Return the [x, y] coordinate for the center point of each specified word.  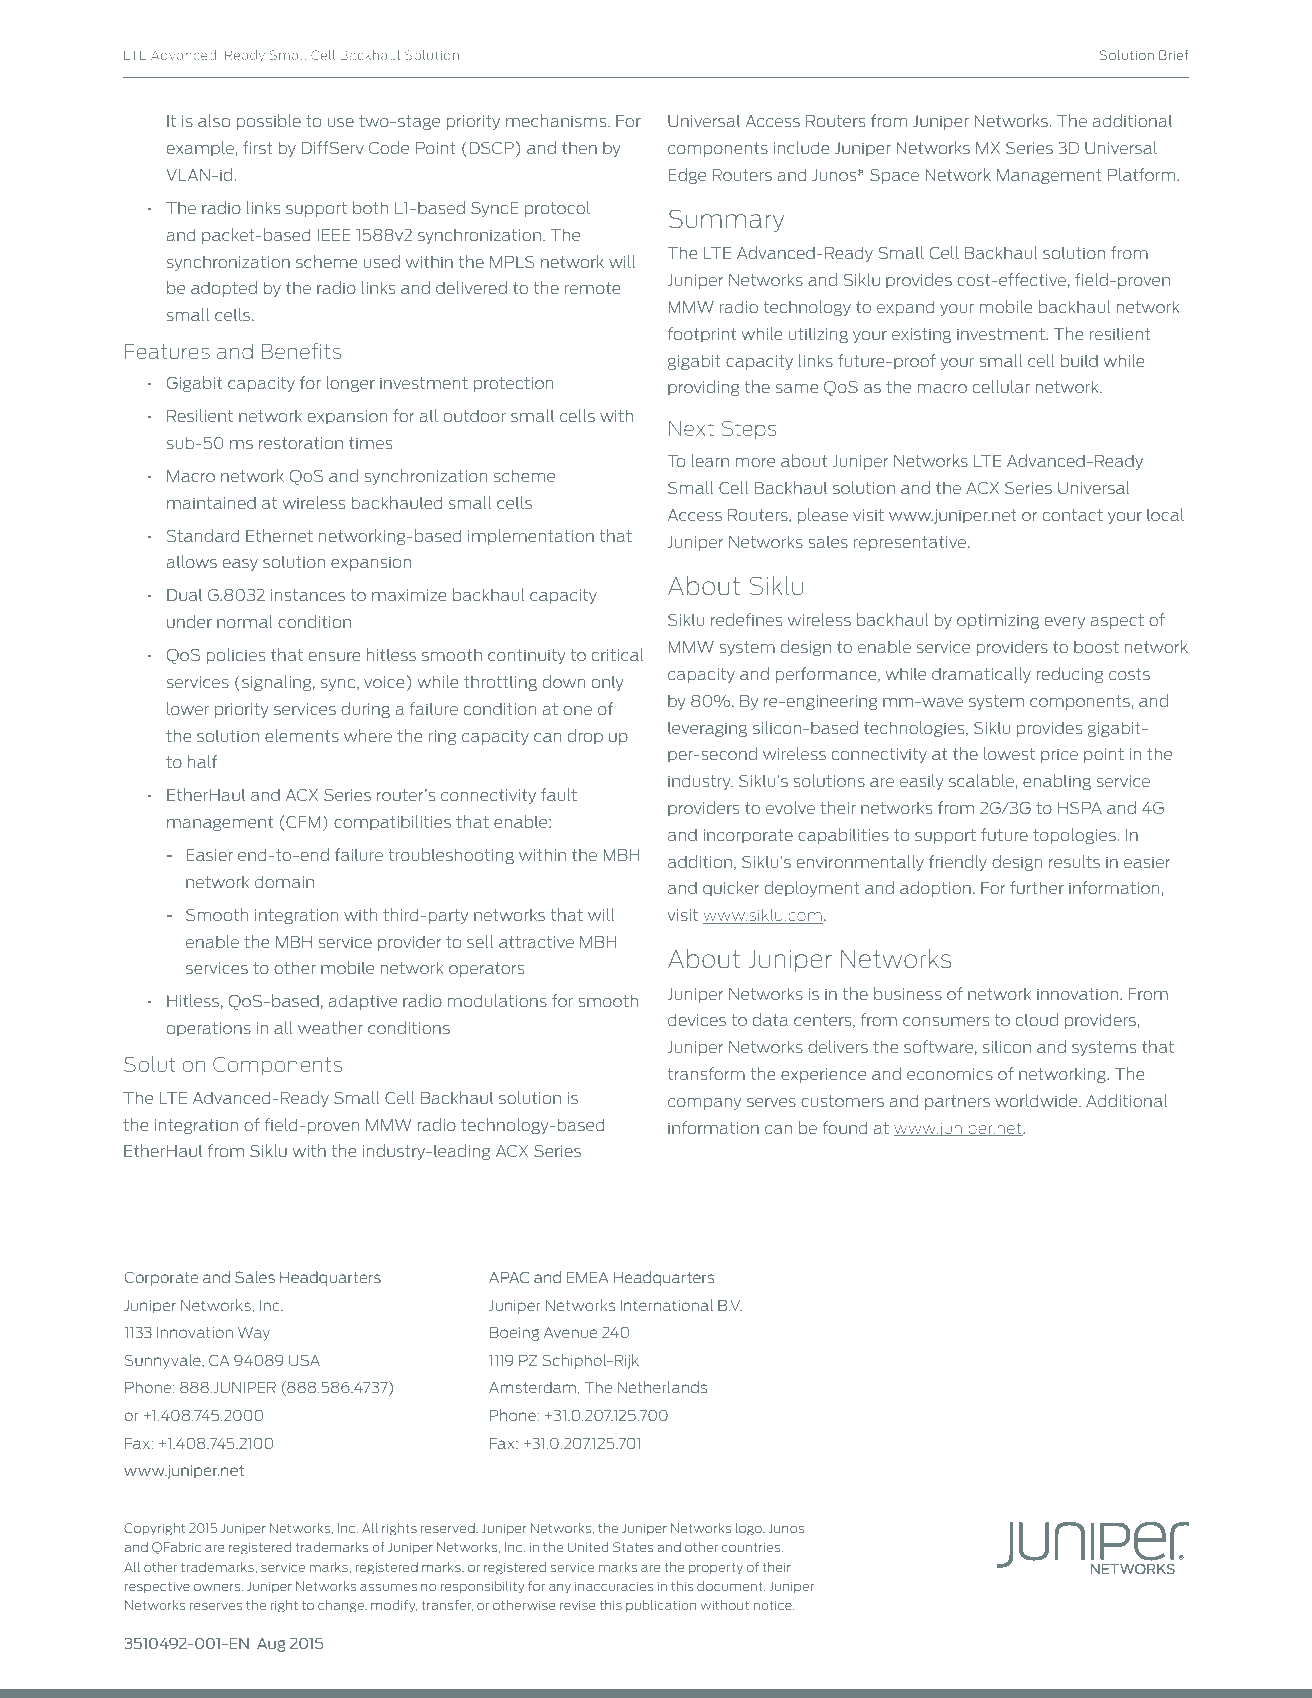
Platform [1143, 174]
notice [774, 1605]
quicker [731, 889]
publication [661, 1606]
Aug [271, 1645]
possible [269, 122]
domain [284, 881]
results [1074, 861]
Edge [687, 176]
